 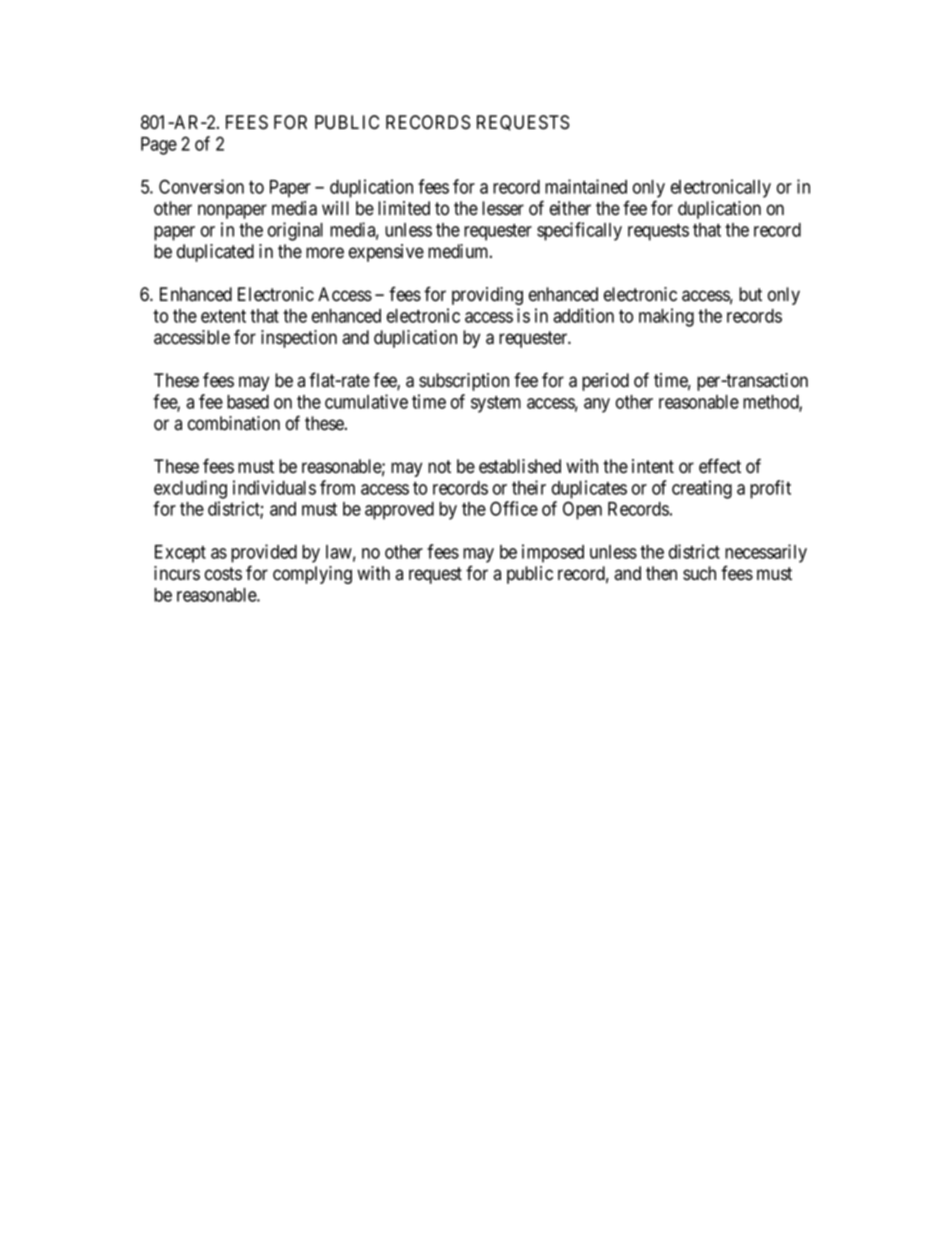 I want to click on combination, so click(x=234, y=423).
